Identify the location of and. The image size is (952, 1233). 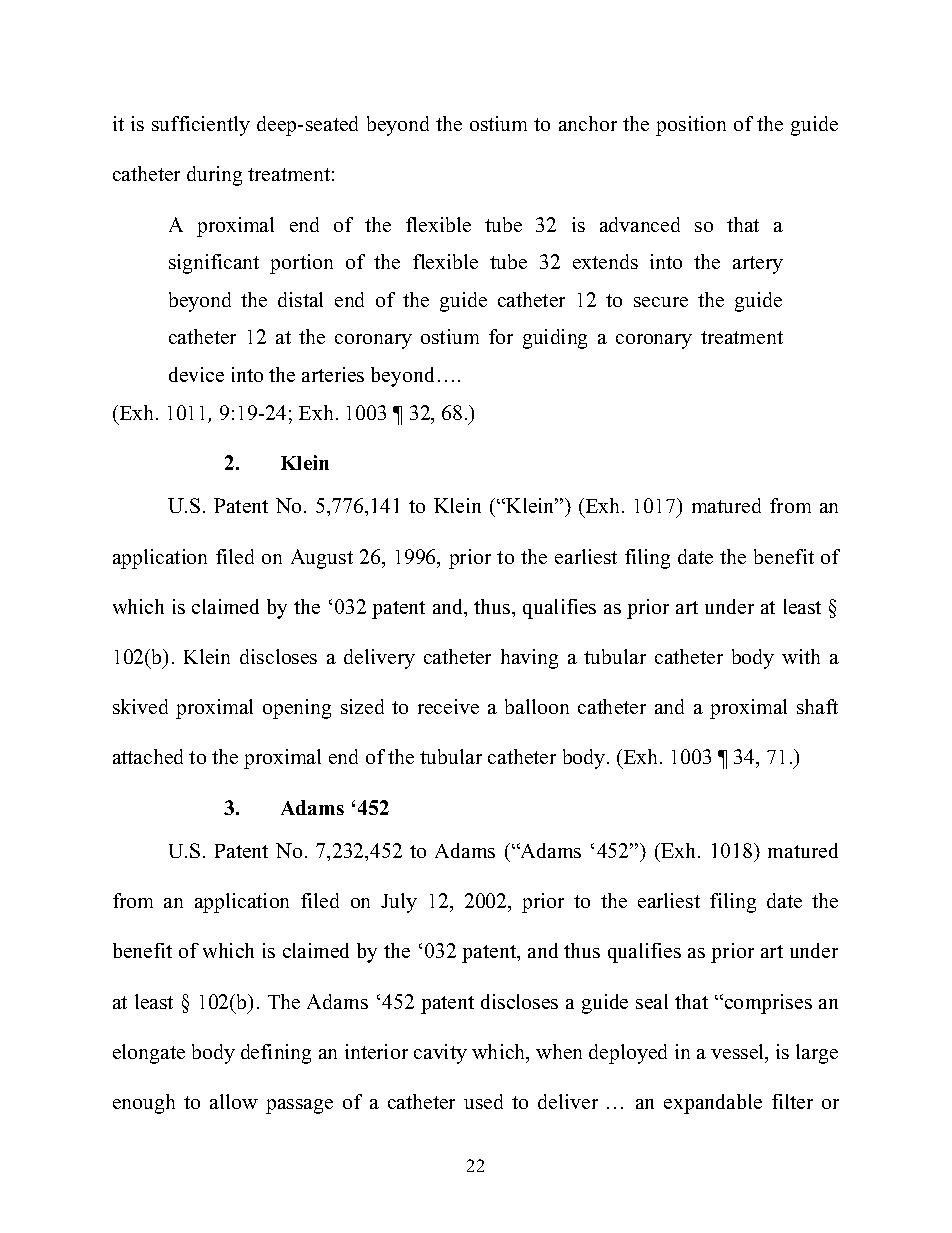
(669, 706).
